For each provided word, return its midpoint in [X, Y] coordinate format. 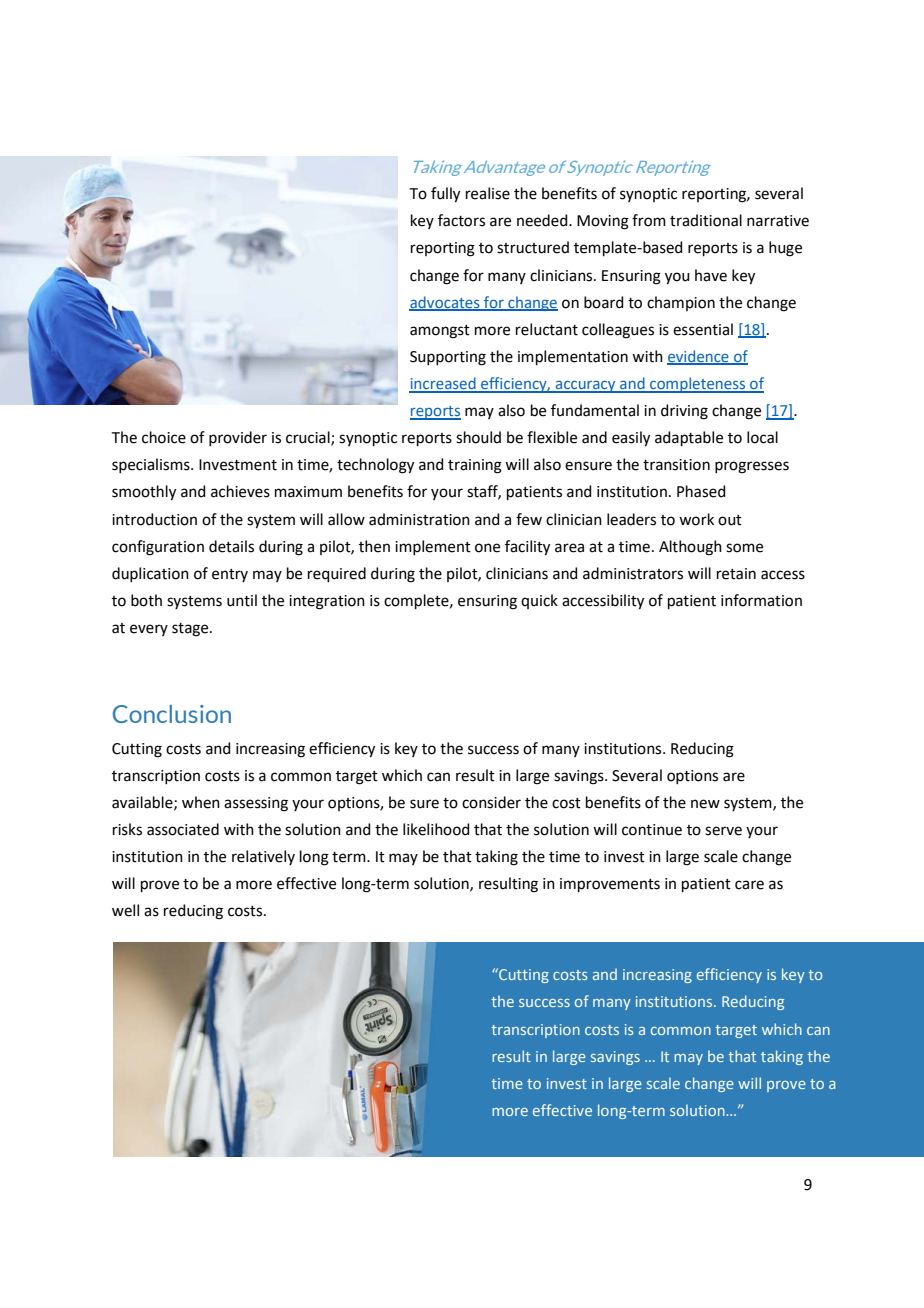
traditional [706, 220]
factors [461, 220]
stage [191, 630]
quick [539, 601]
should [478, 437]
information [761, 600]
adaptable [689, 438]
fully [445, 195]
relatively [263, 857]
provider [238, 438]
